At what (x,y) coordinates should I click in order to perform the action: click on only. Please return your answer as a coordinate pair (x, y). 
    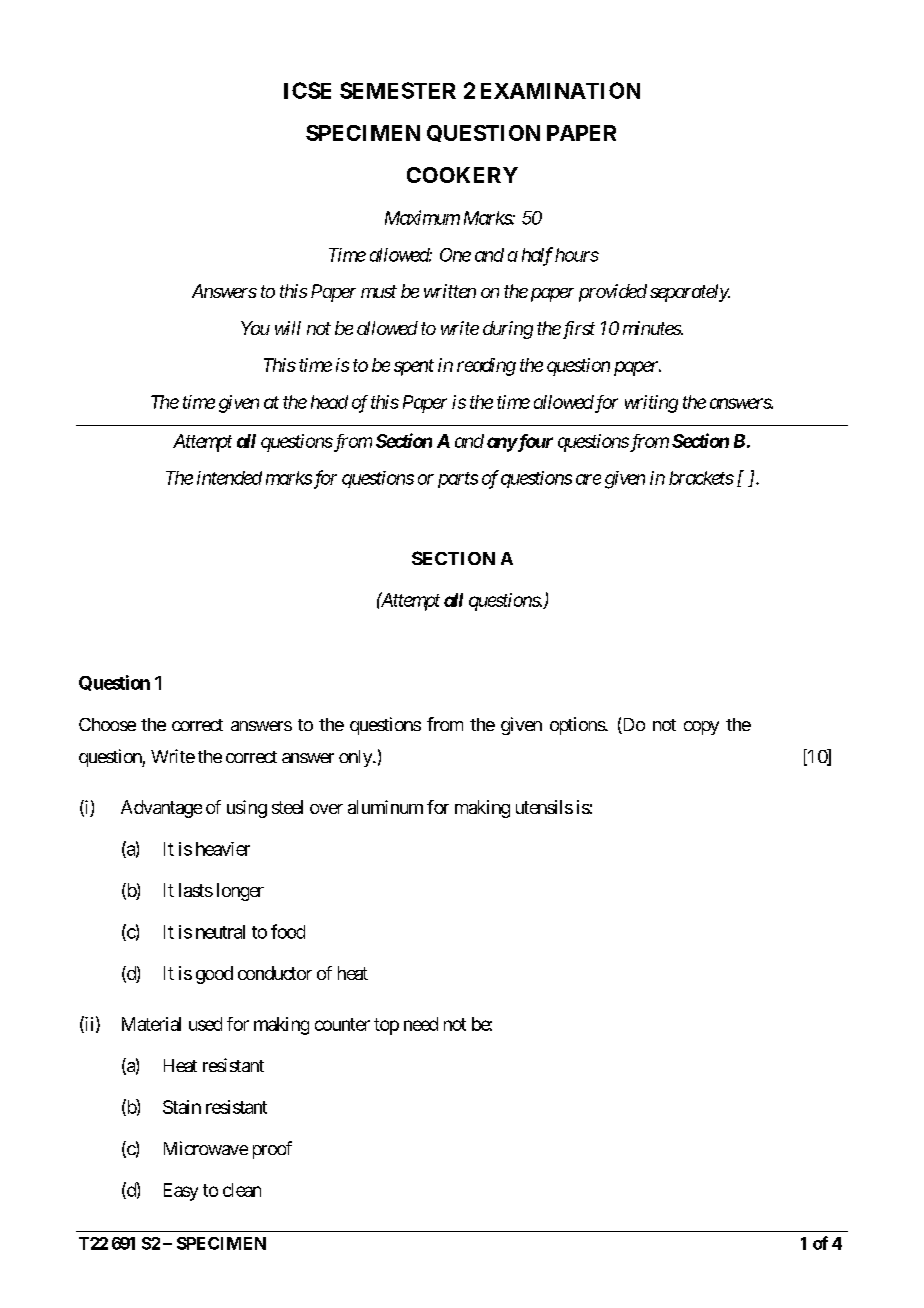
    Looking at the image, I should click on (356, 758).
